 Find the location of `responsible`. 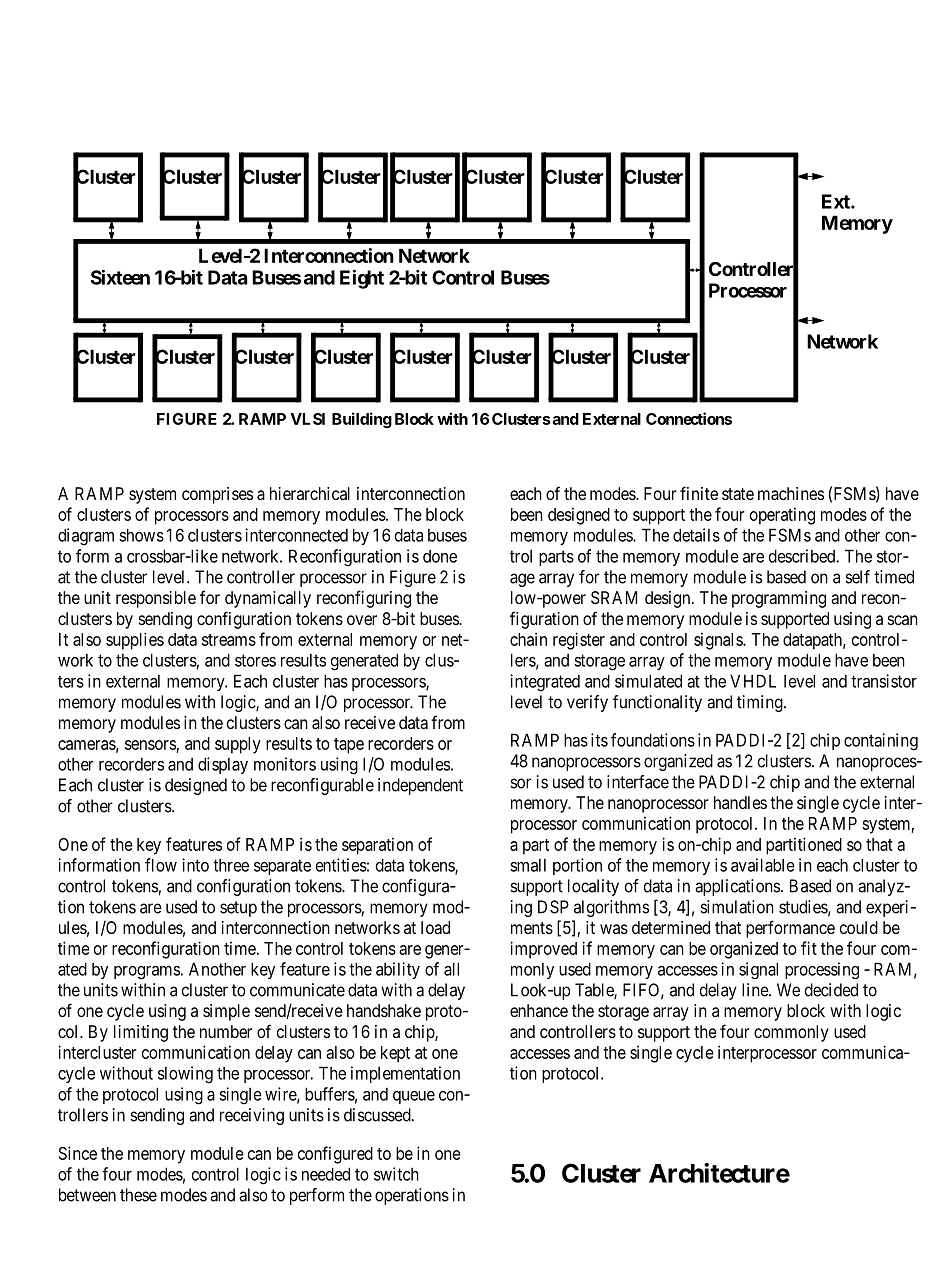

responsible is located at coordinates (156, 599).
